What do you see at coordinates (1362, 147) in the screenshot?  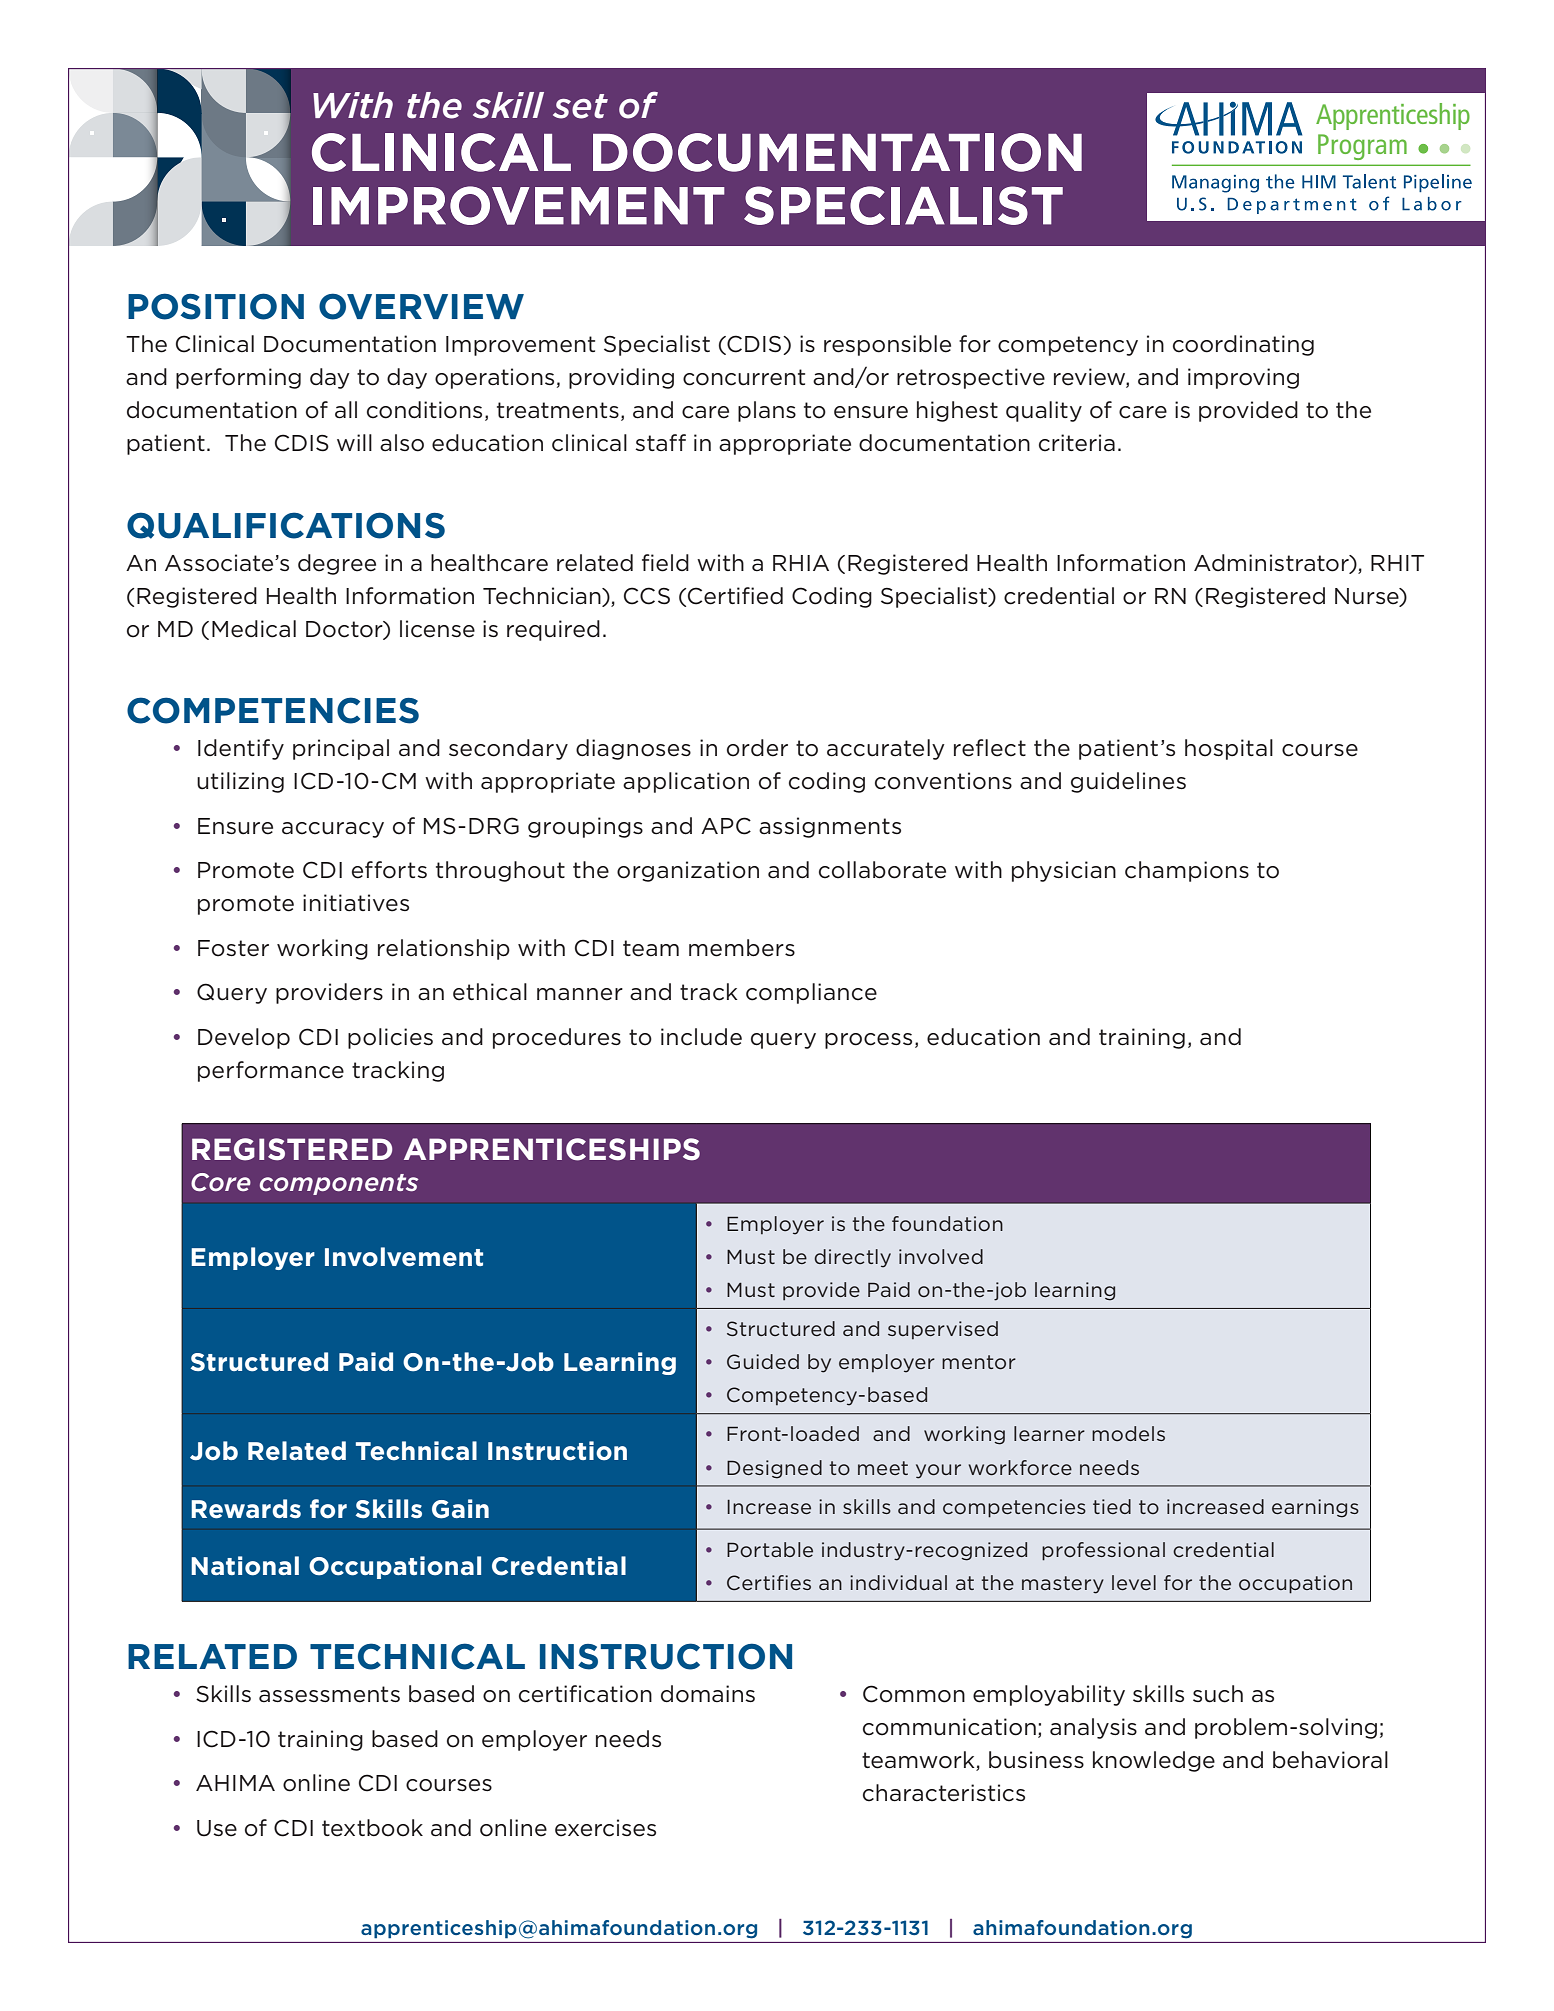 I see `Program` at bounding box center [1362, 147].
